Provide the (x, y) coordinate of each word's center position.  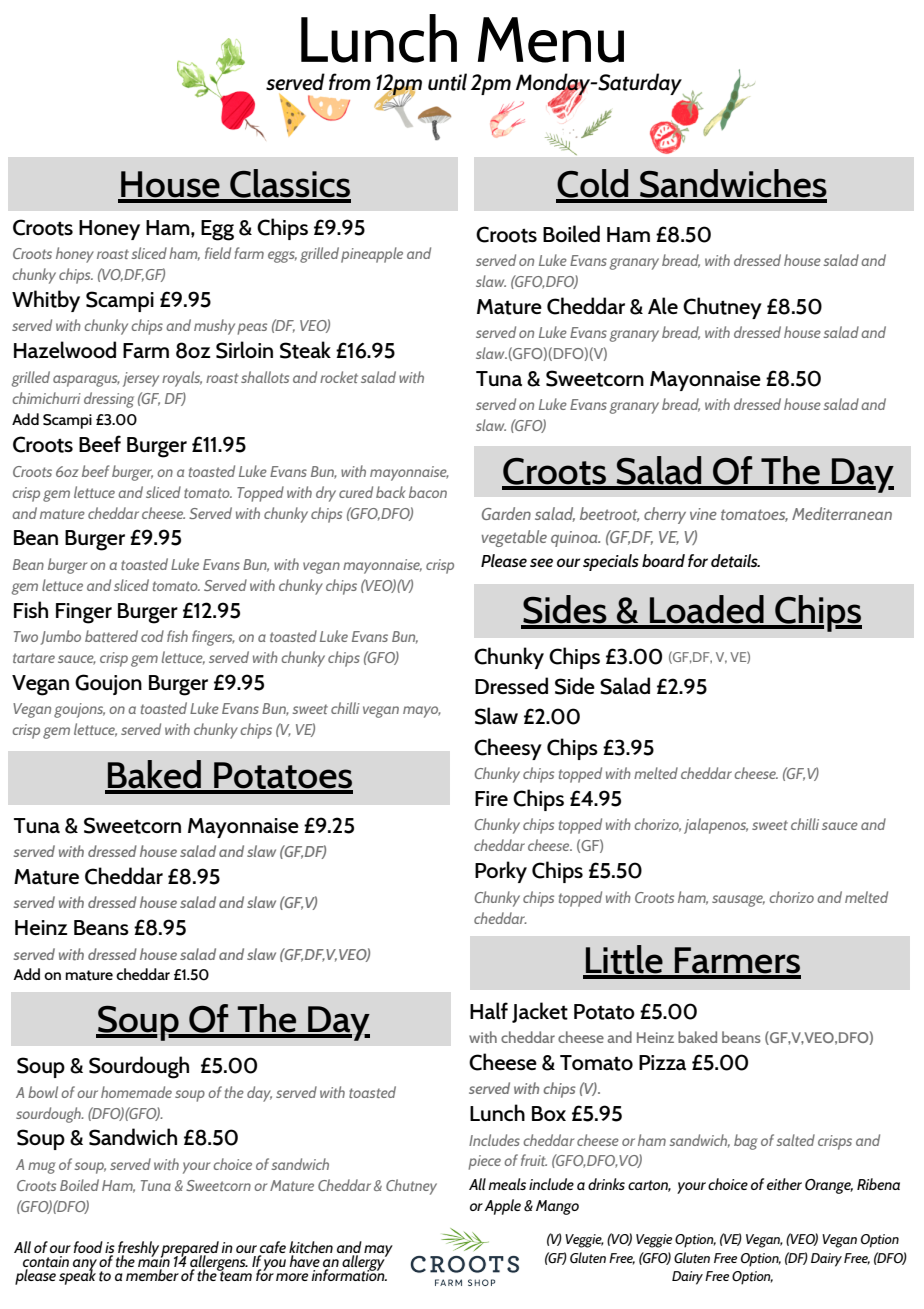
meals (507, 1184)
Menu (551, 40)
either (784, 1184)
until (447, 82)
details (735, 561)
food (88, 1247)
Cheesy (508, 749)
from (350, 81)
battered (111, 636)
